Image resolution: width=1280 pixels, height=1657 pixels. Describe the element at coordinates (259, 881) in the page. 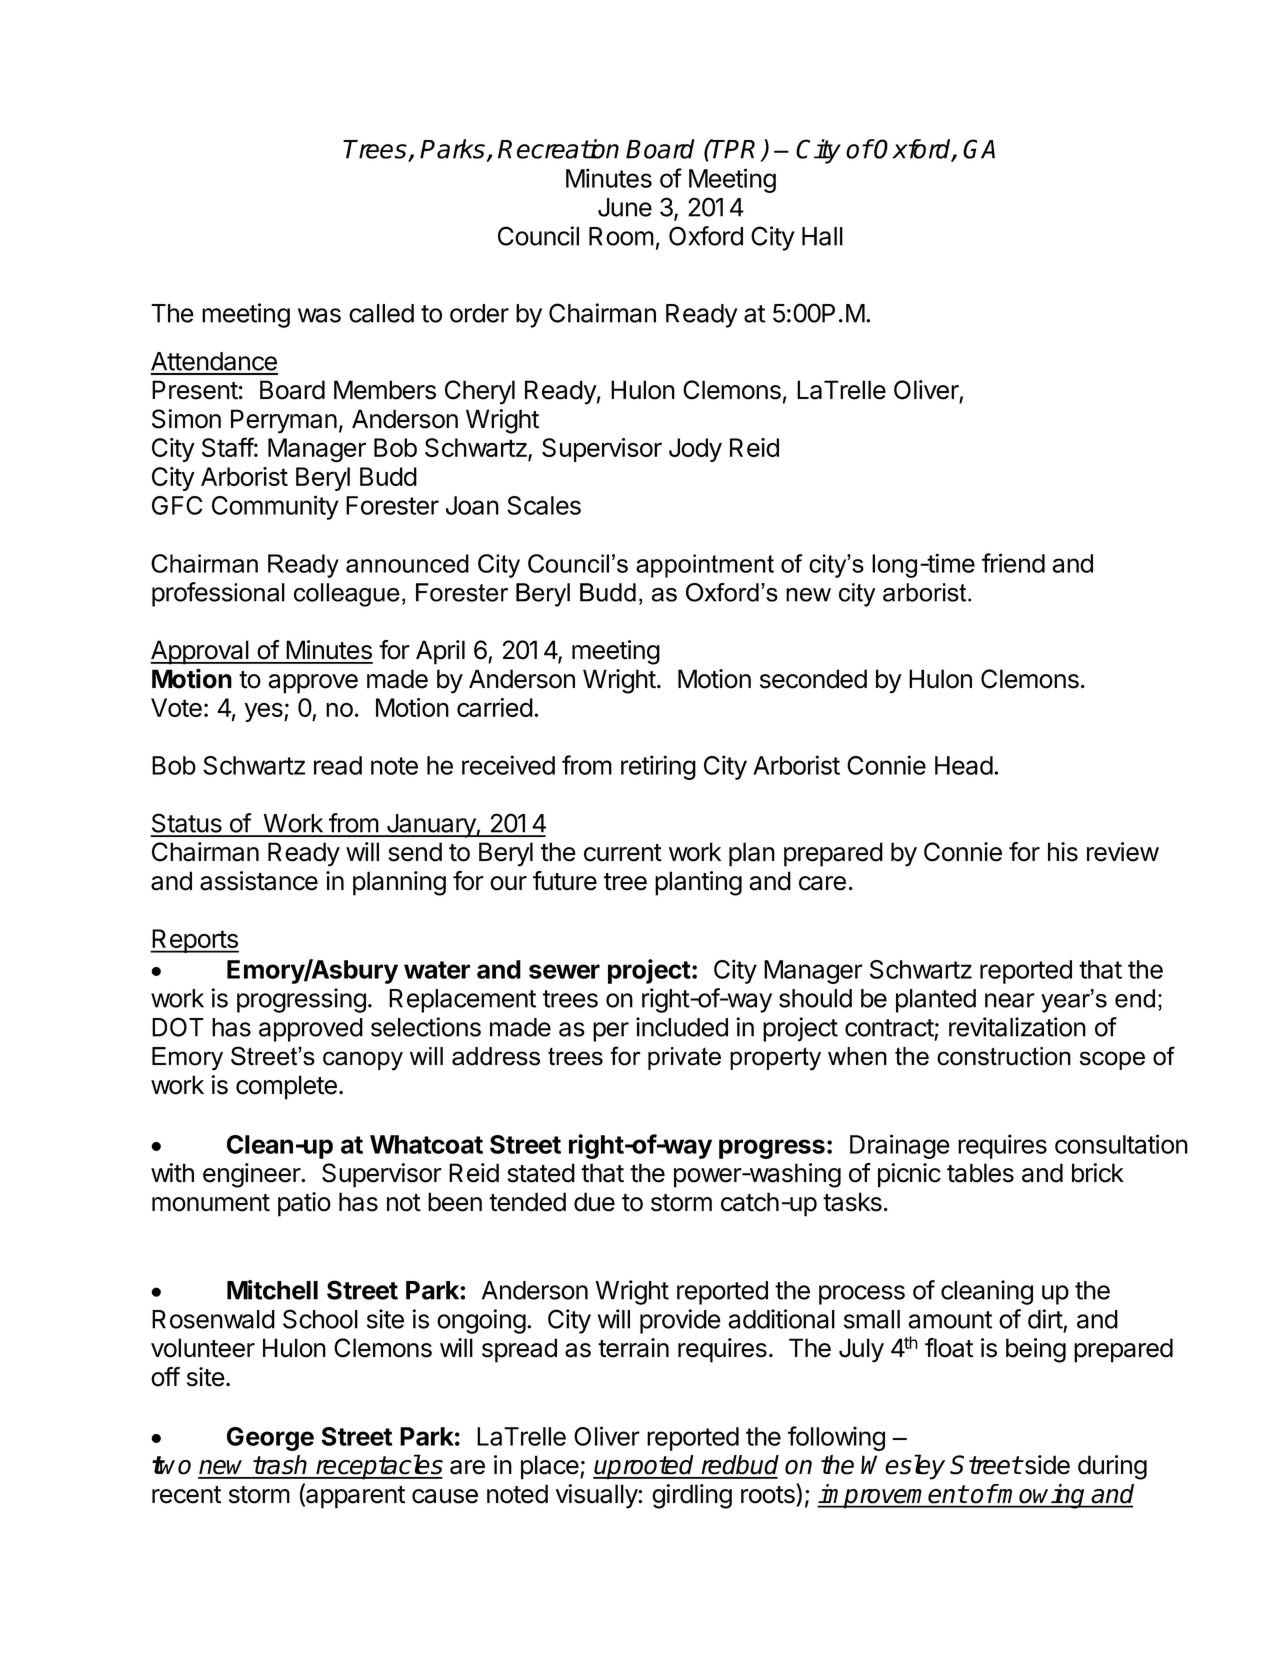

I see `assistance` at that location.
